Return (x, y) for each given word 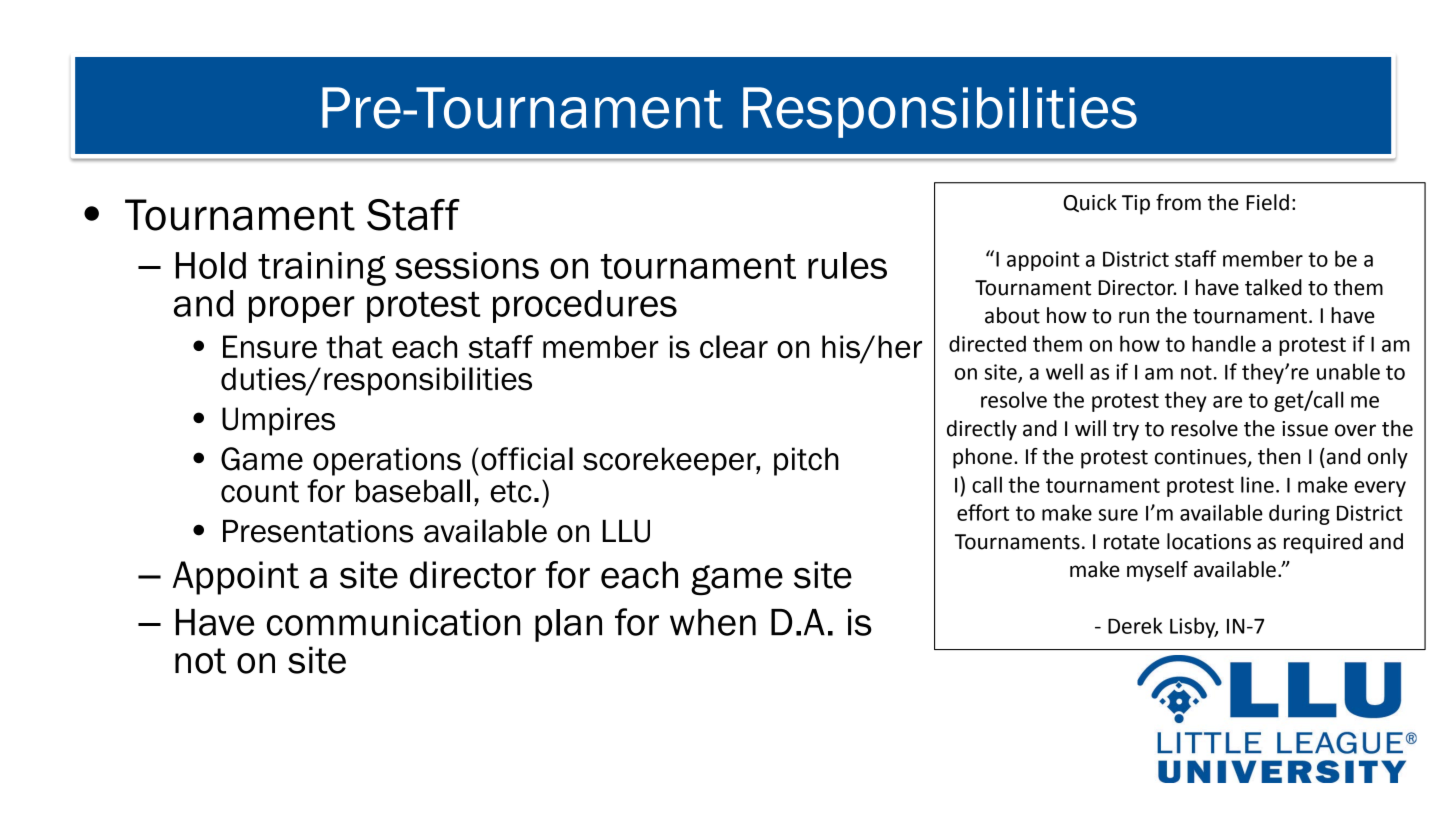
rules (847, 265)
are (1227, 402)
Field (1267, 202)
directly (982, 430)
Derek (1135, 625)
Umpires (278, 421)
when (713, 622)
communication (393, 622)
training (322, 269)
